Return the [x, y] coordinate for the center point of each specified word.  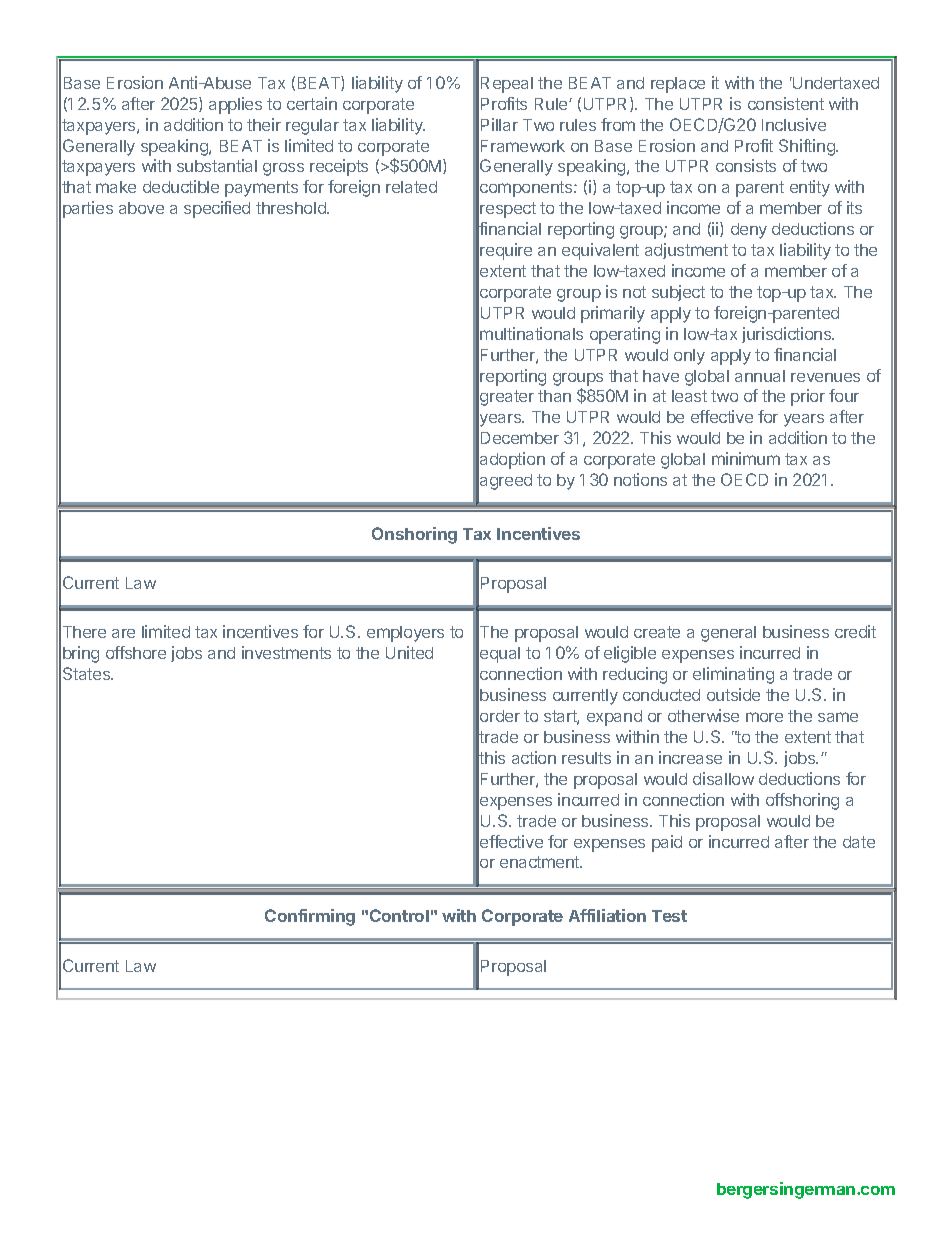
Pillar [499, 124]
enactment [541, 862]
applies [235, 105]
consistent [786, 103]
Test [669, 916]
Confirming [310, 917]
